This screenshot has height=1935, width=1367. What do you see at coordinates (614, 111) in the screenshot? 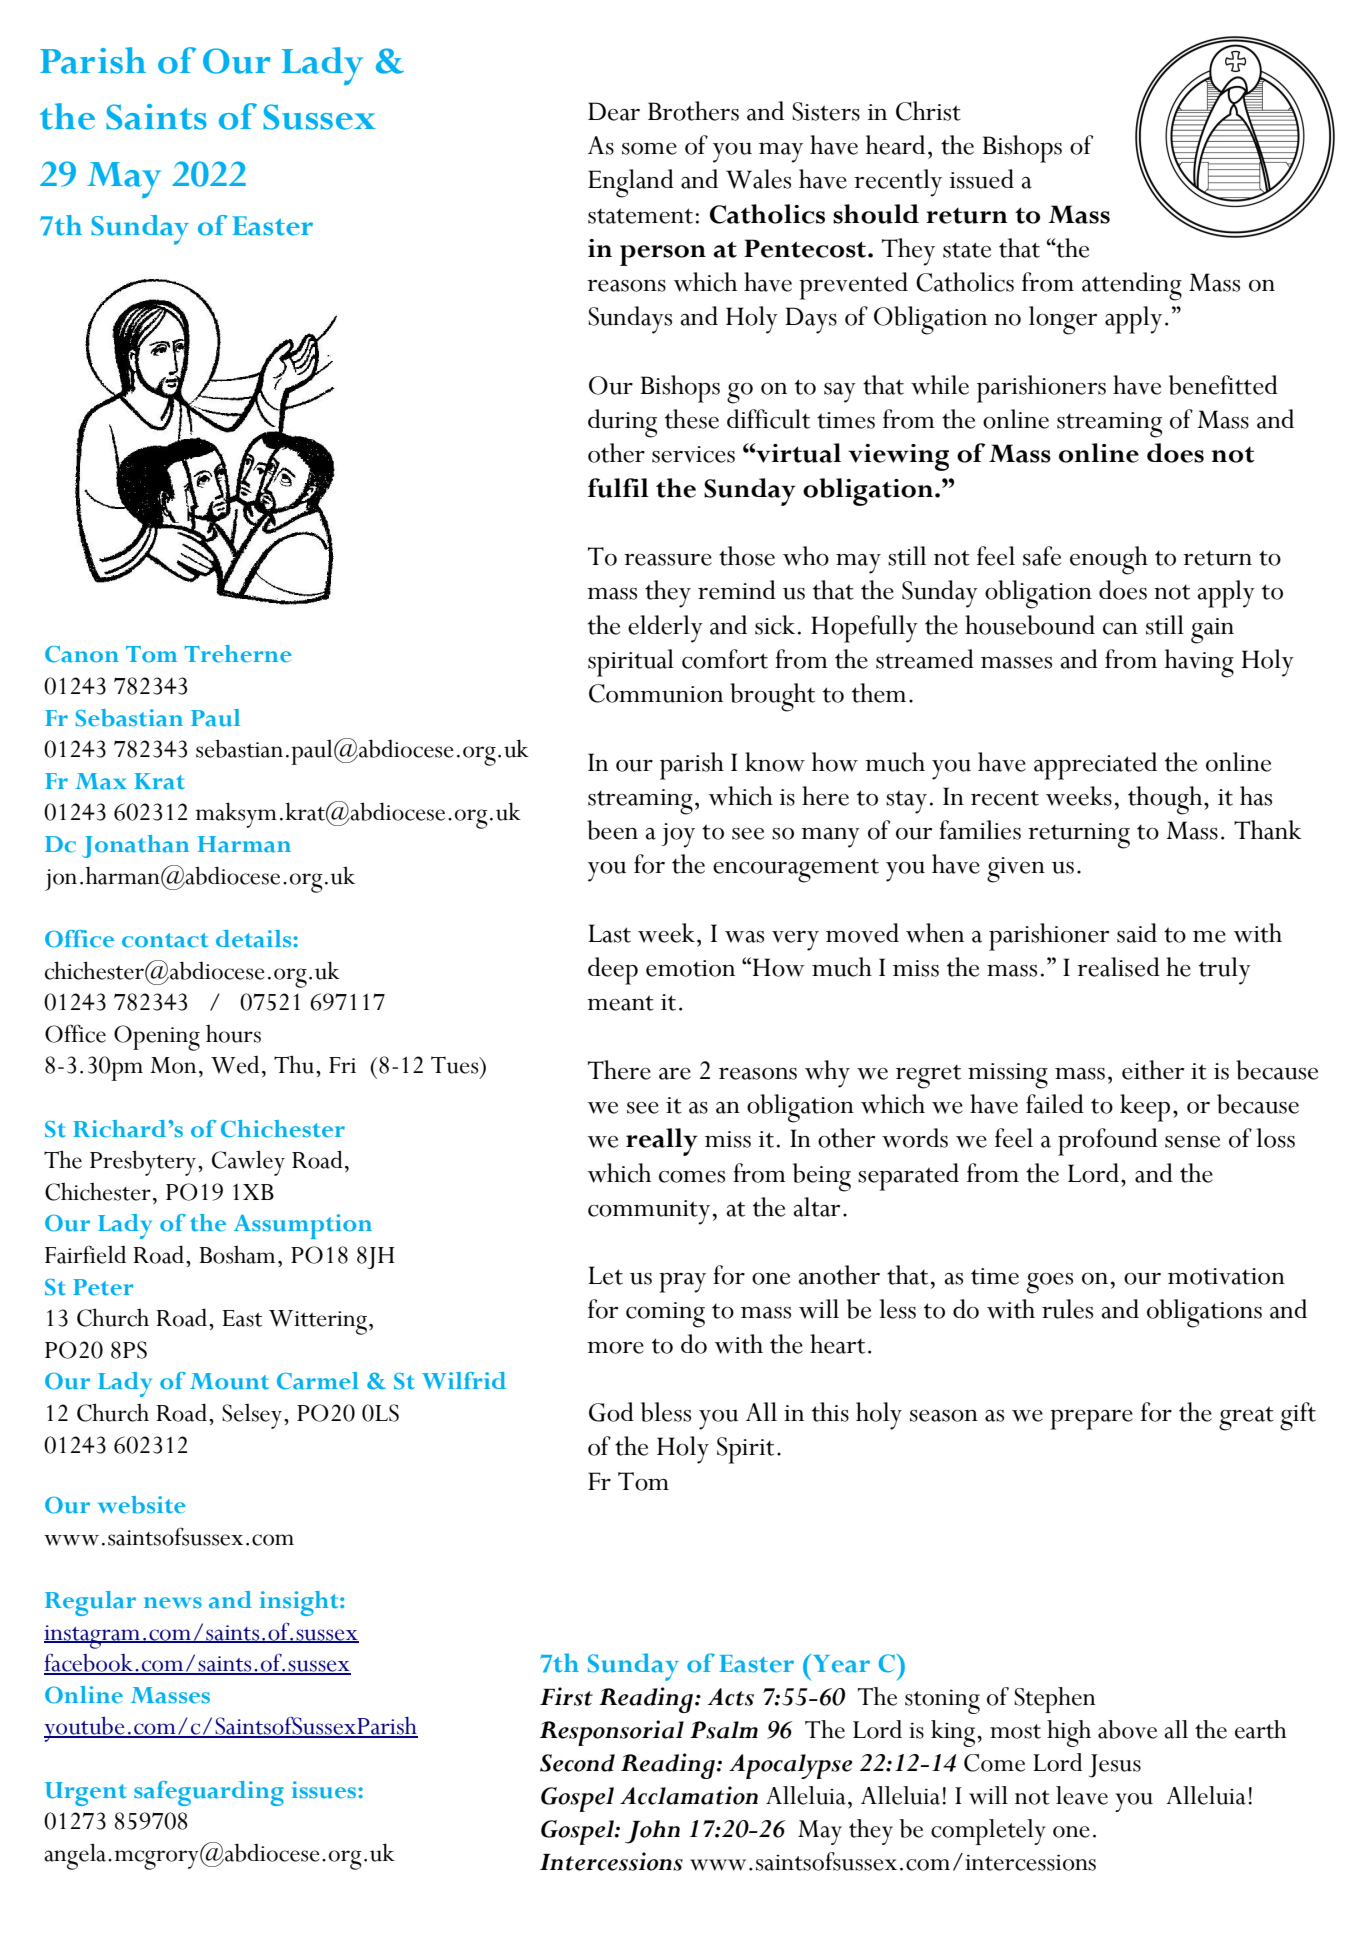
I see `Dear` at bounding box center [614, 111].
